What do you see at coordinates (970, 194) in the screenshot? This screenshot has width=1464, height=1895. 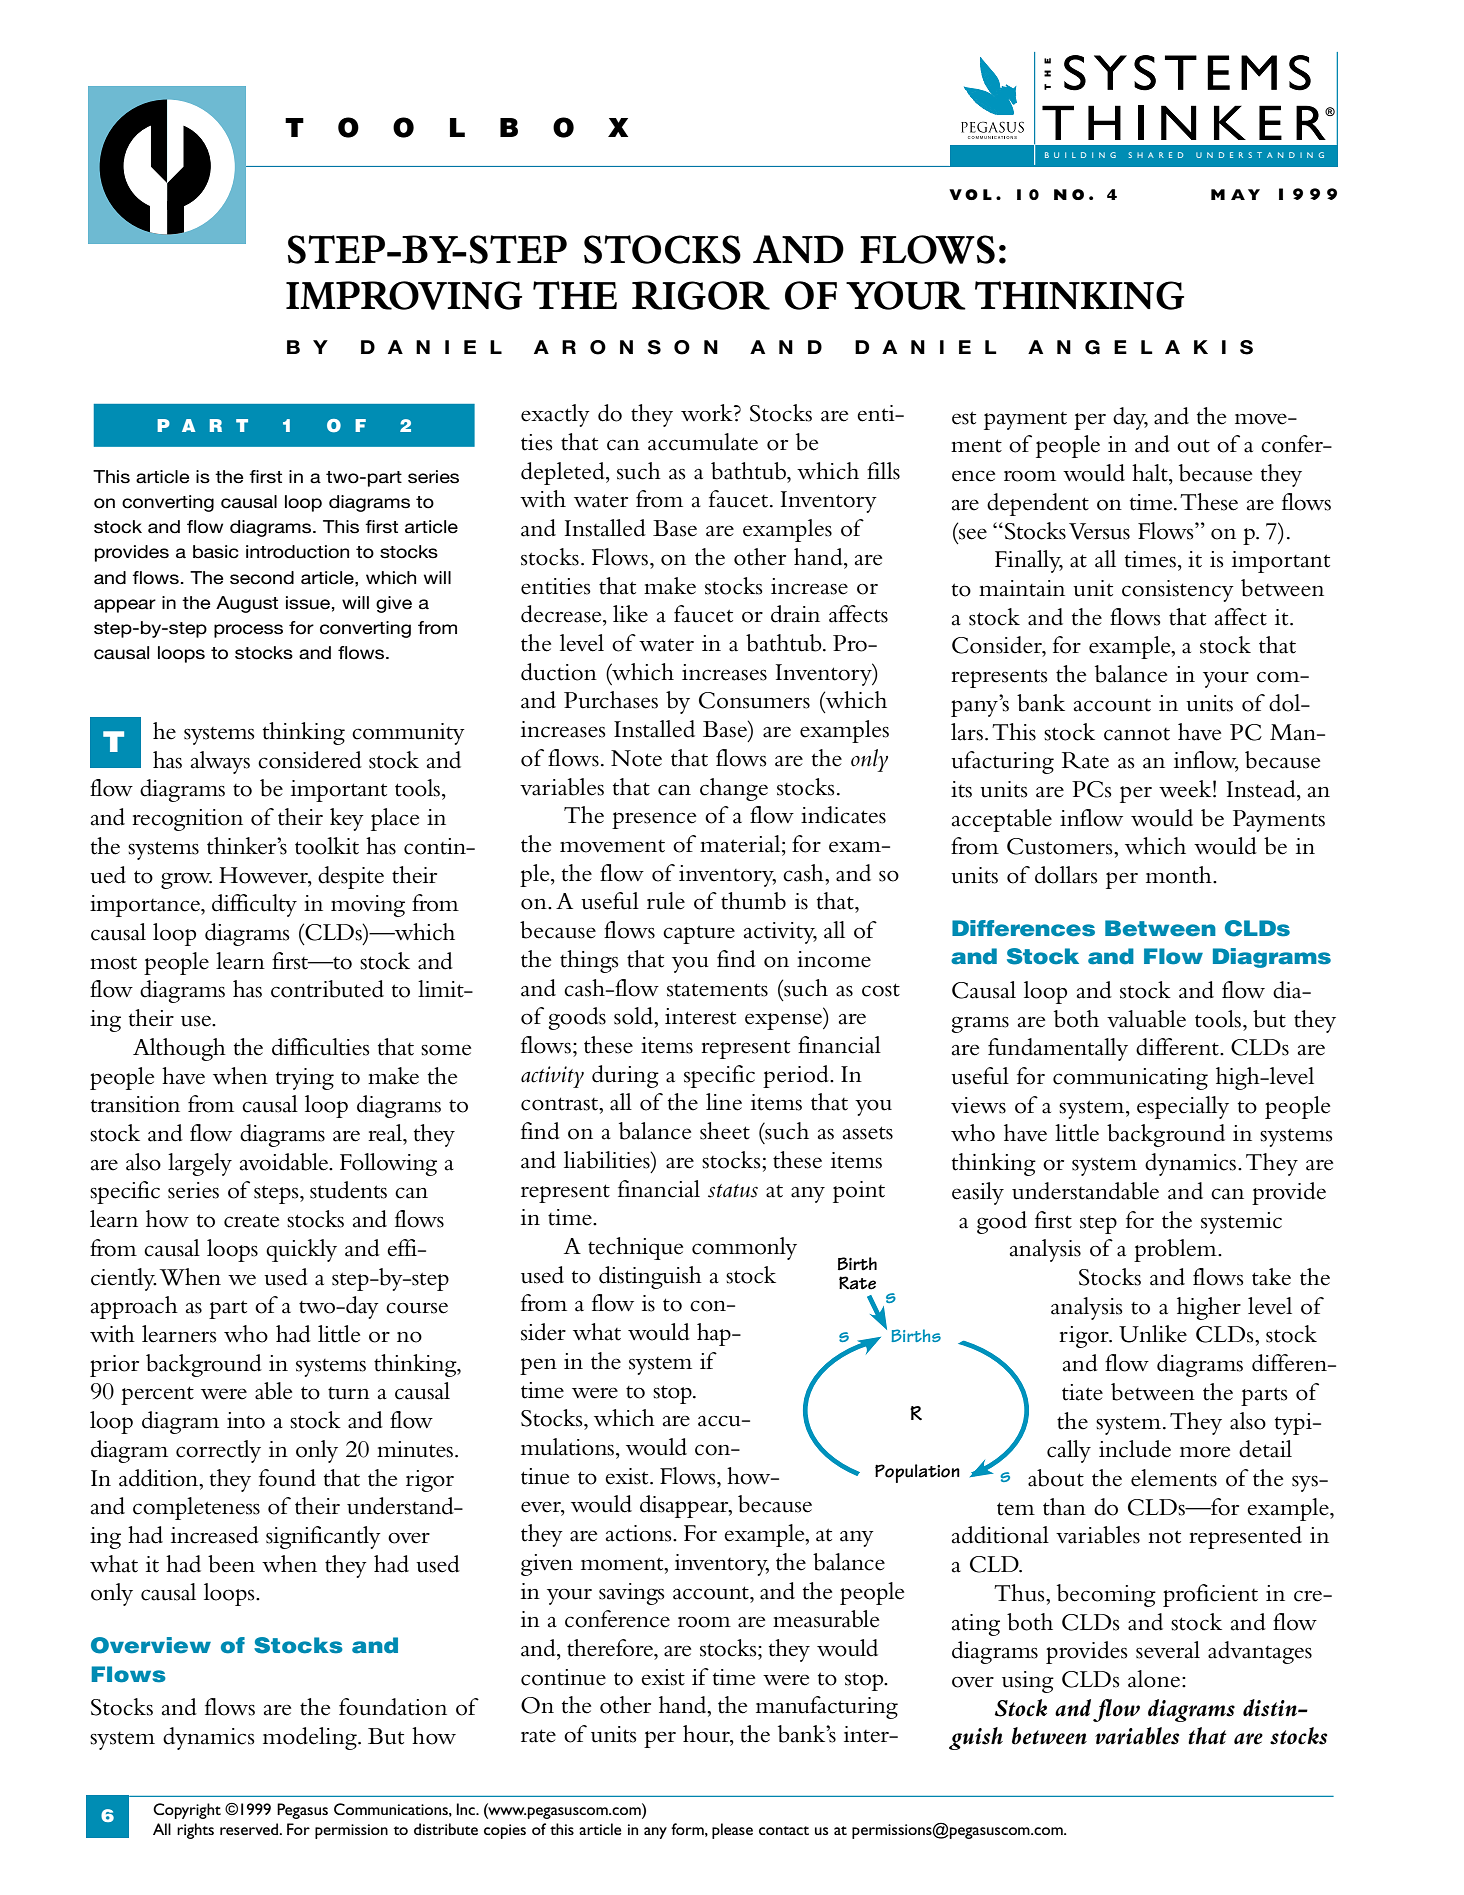 I see `VOL` at bounding box center [970, 194].
